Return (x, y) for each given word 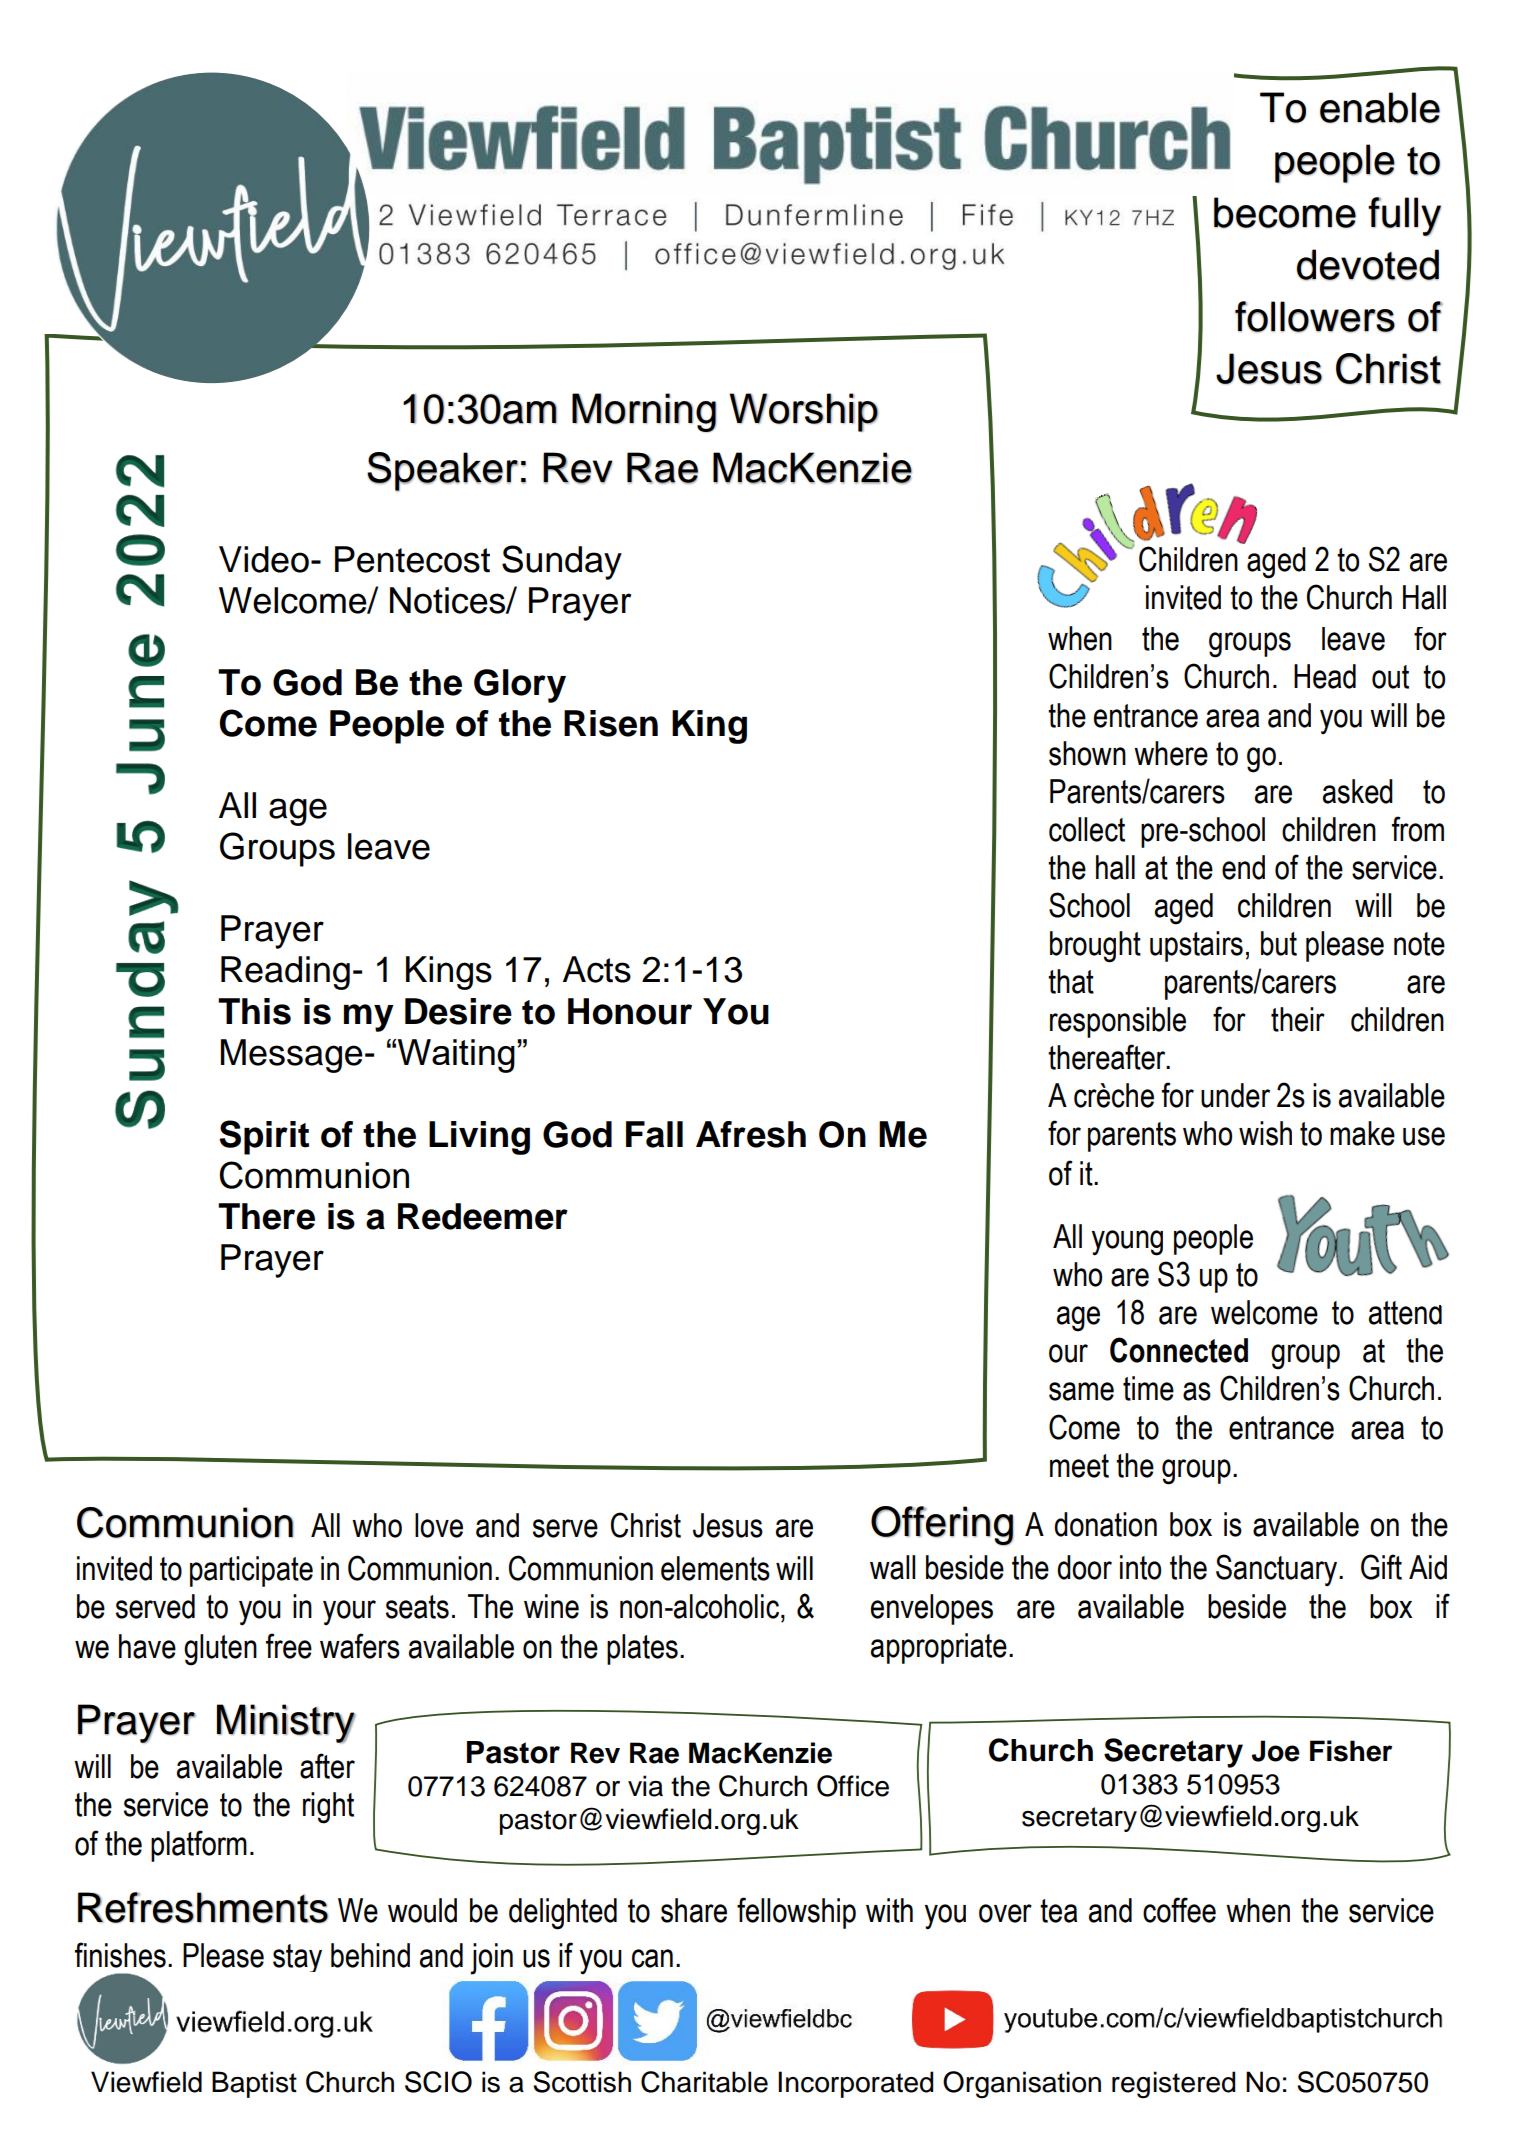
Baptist (254, 2084)
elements (715, 1568)
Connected (1179, 1350)
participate (251, 1571)
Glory (520, 686)
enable (1380, 107)
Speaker (442, 472)
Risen (611, 723)
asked (1358, 791)
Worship (803, 412)
